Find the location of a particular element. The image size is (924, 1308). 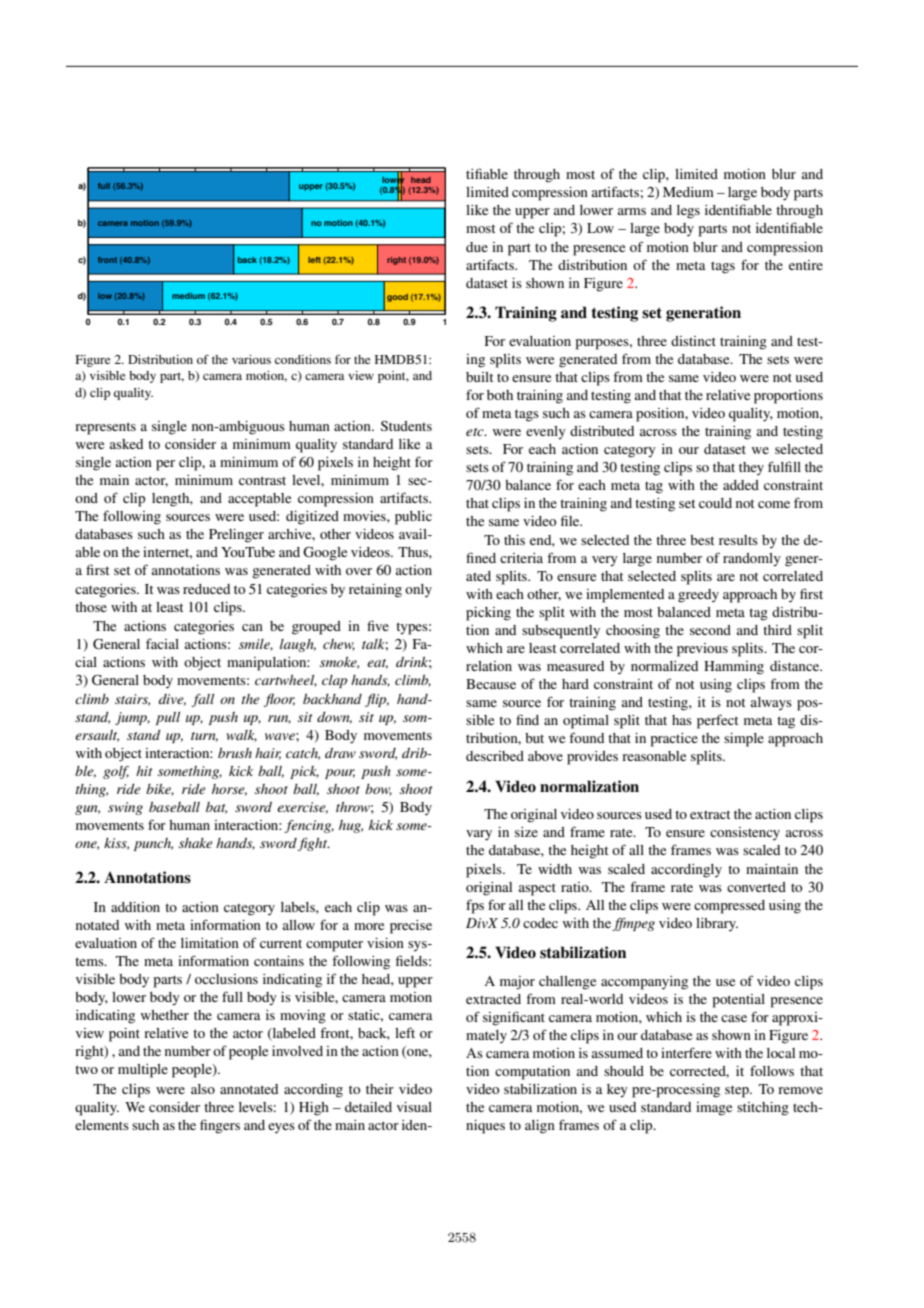

public is located at coordinates (413, 518).
